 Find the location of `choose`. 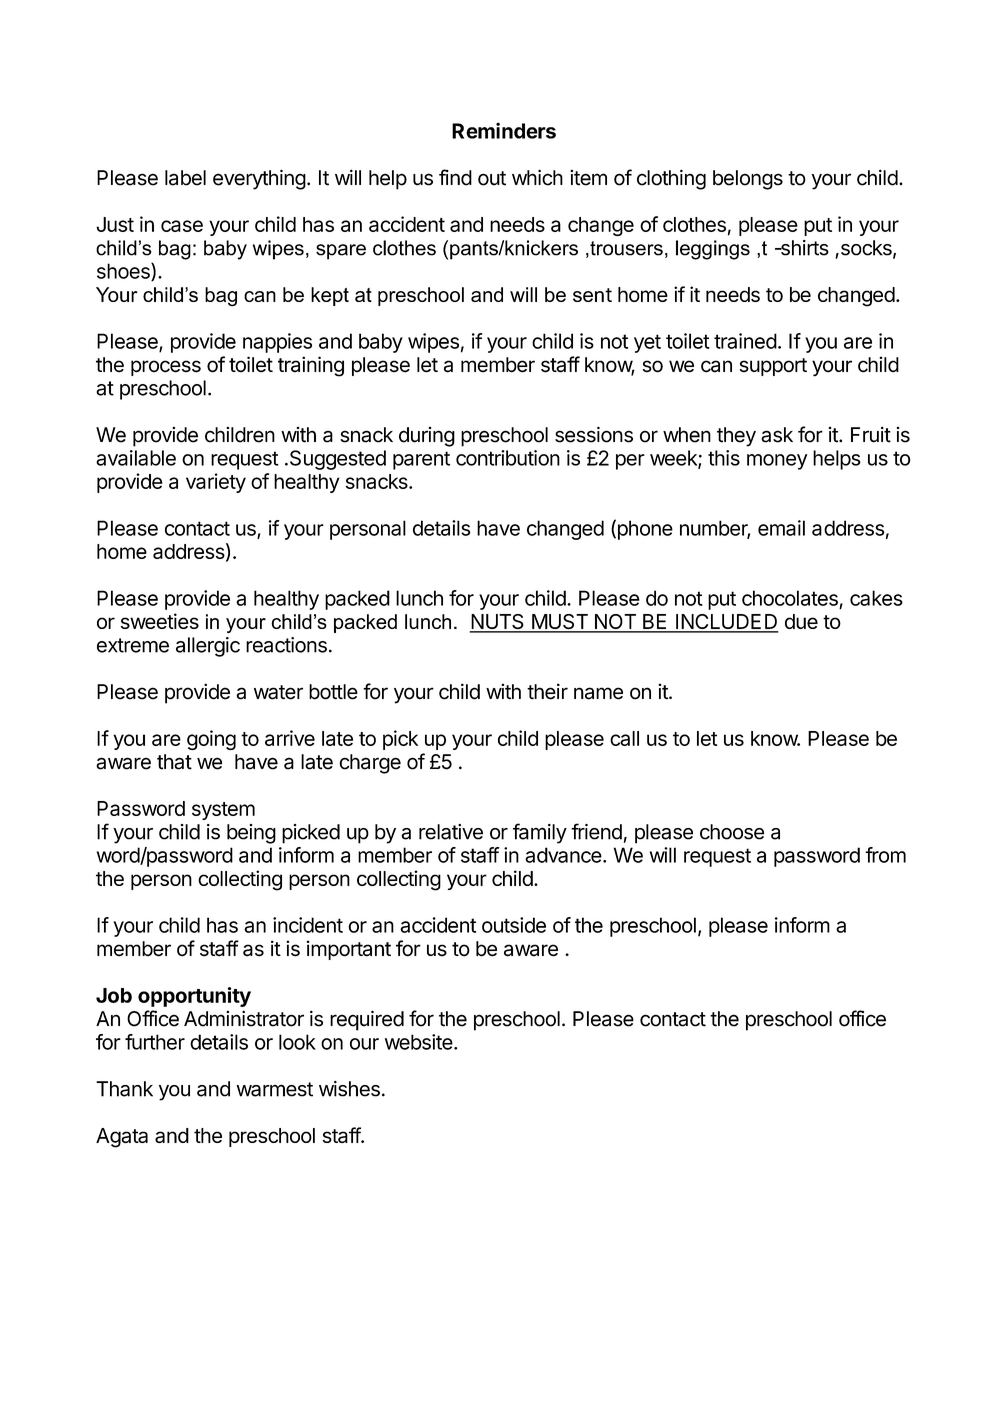

choose is located at coordinates (732, 832).
